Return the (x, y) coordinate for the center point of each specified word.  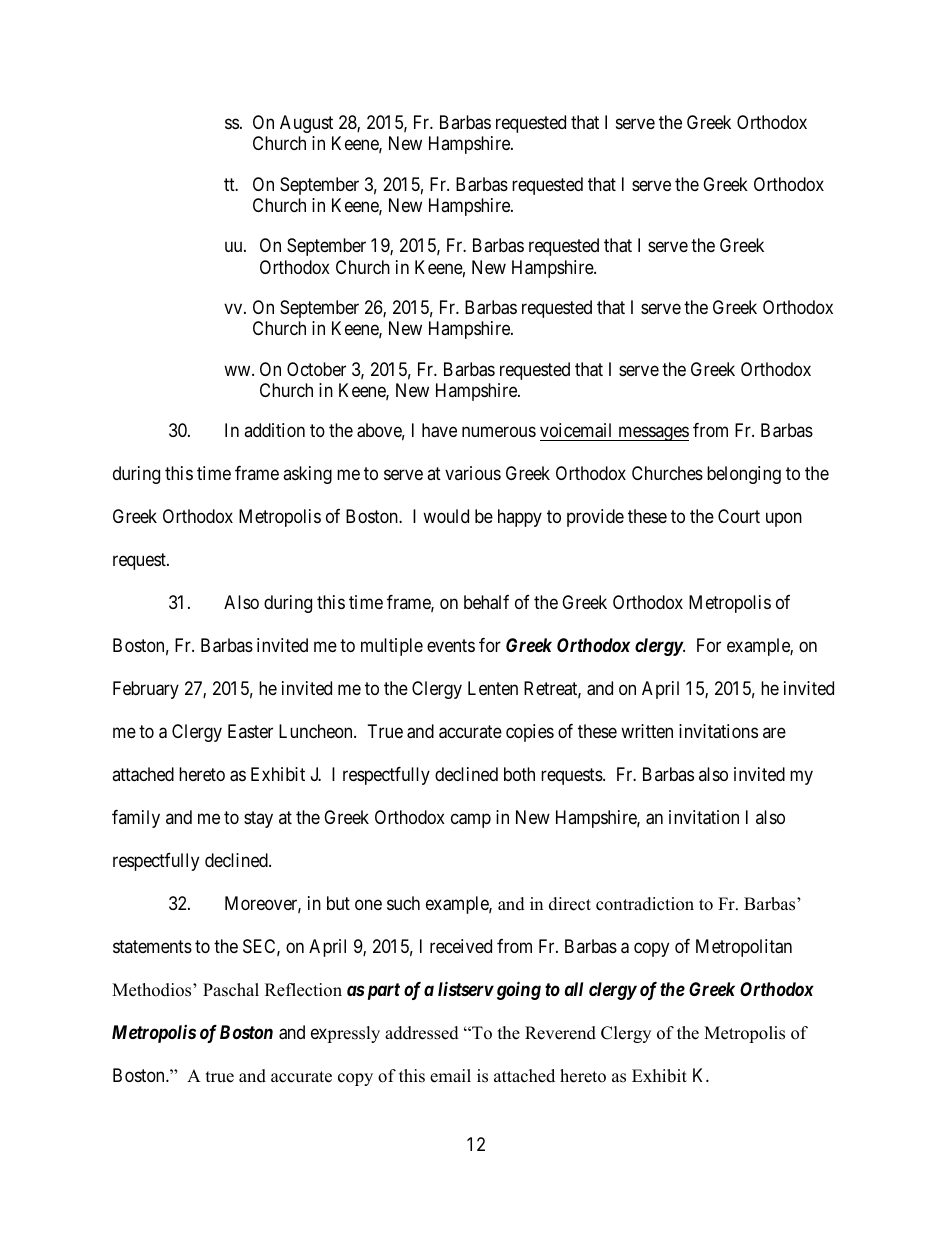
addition (274, 430)
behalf (486, 602)
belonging (744, 475)
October (316, 369)
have (439, 430)
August (306, 124)
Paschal (231, 990)
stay (258, 819)
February (146, 690)
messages (652, 434)
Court (739, 516)
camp (471, 820)
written (647, 731)
